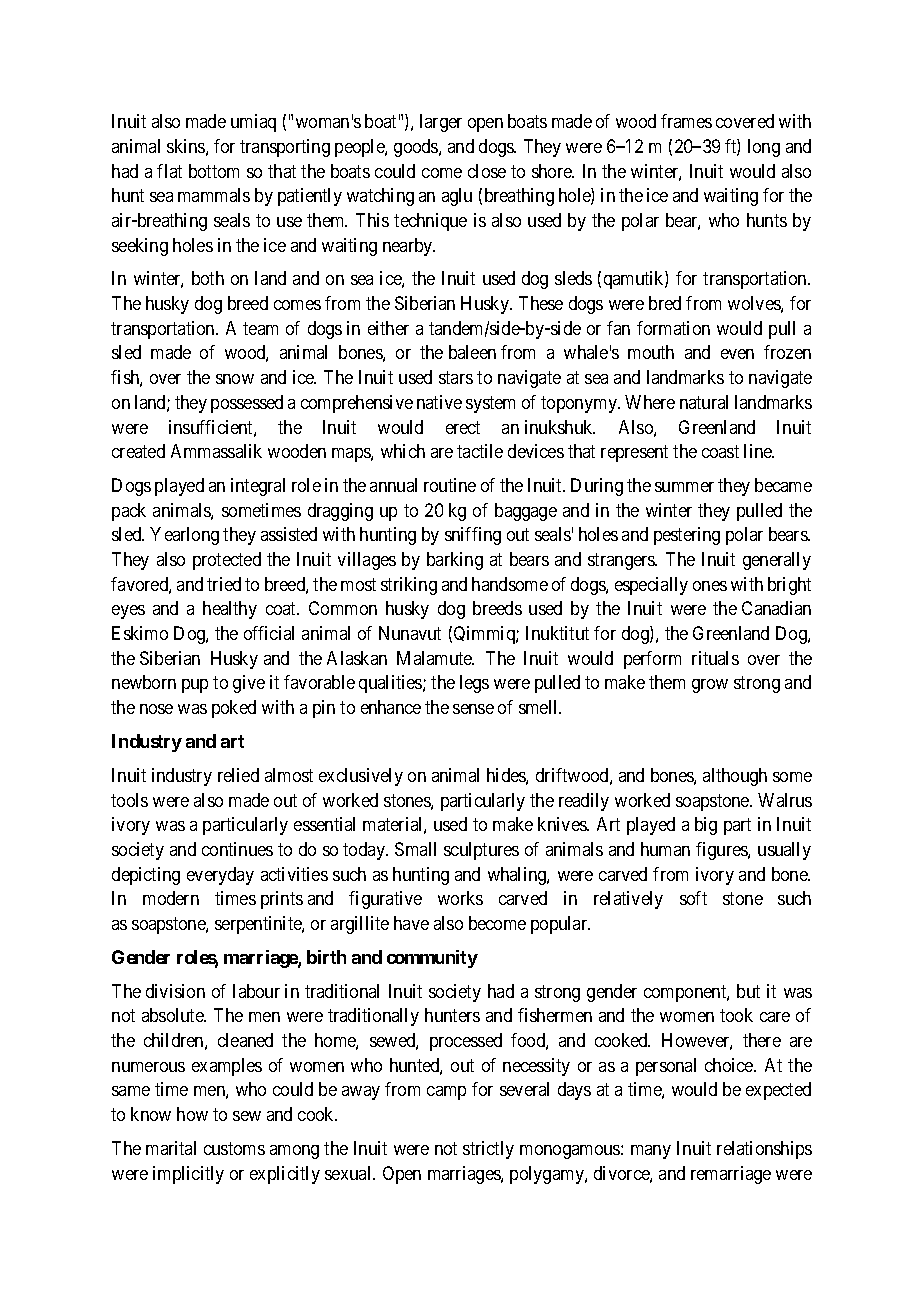 The width and height of the page is (924, 1308). I want to click on everyday, so click(220, 876).
